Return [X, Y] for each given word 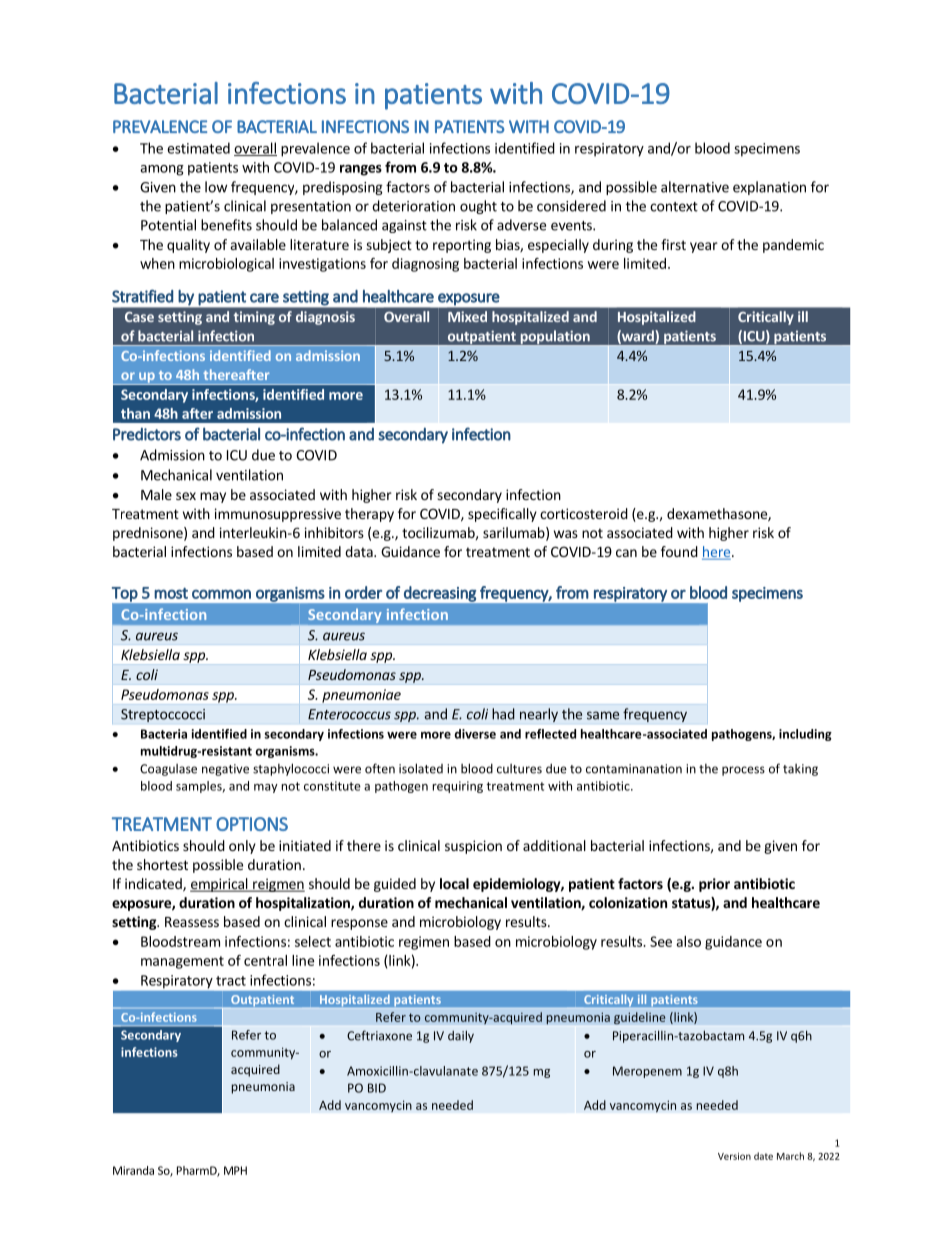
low [216, 187]
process [743, 771]
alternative [695, 187]
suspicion [473, 847]
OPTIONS [252, 824]
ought [478, 207]
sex [186, 496]
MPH [235, 1170]
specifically [502, 515]
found [679, 551]
